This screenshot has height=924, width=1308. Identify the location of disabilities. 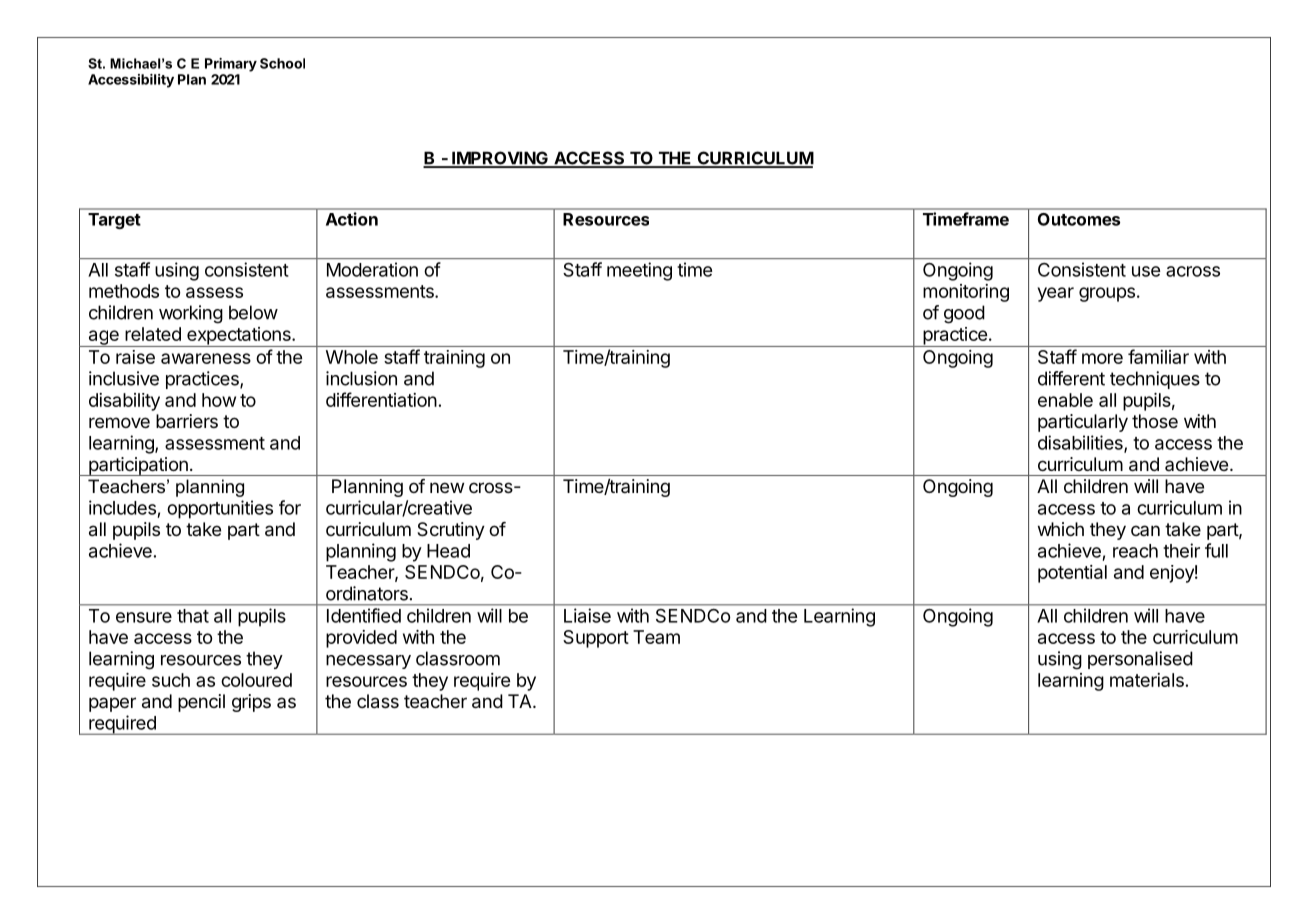
(1081, 443).
